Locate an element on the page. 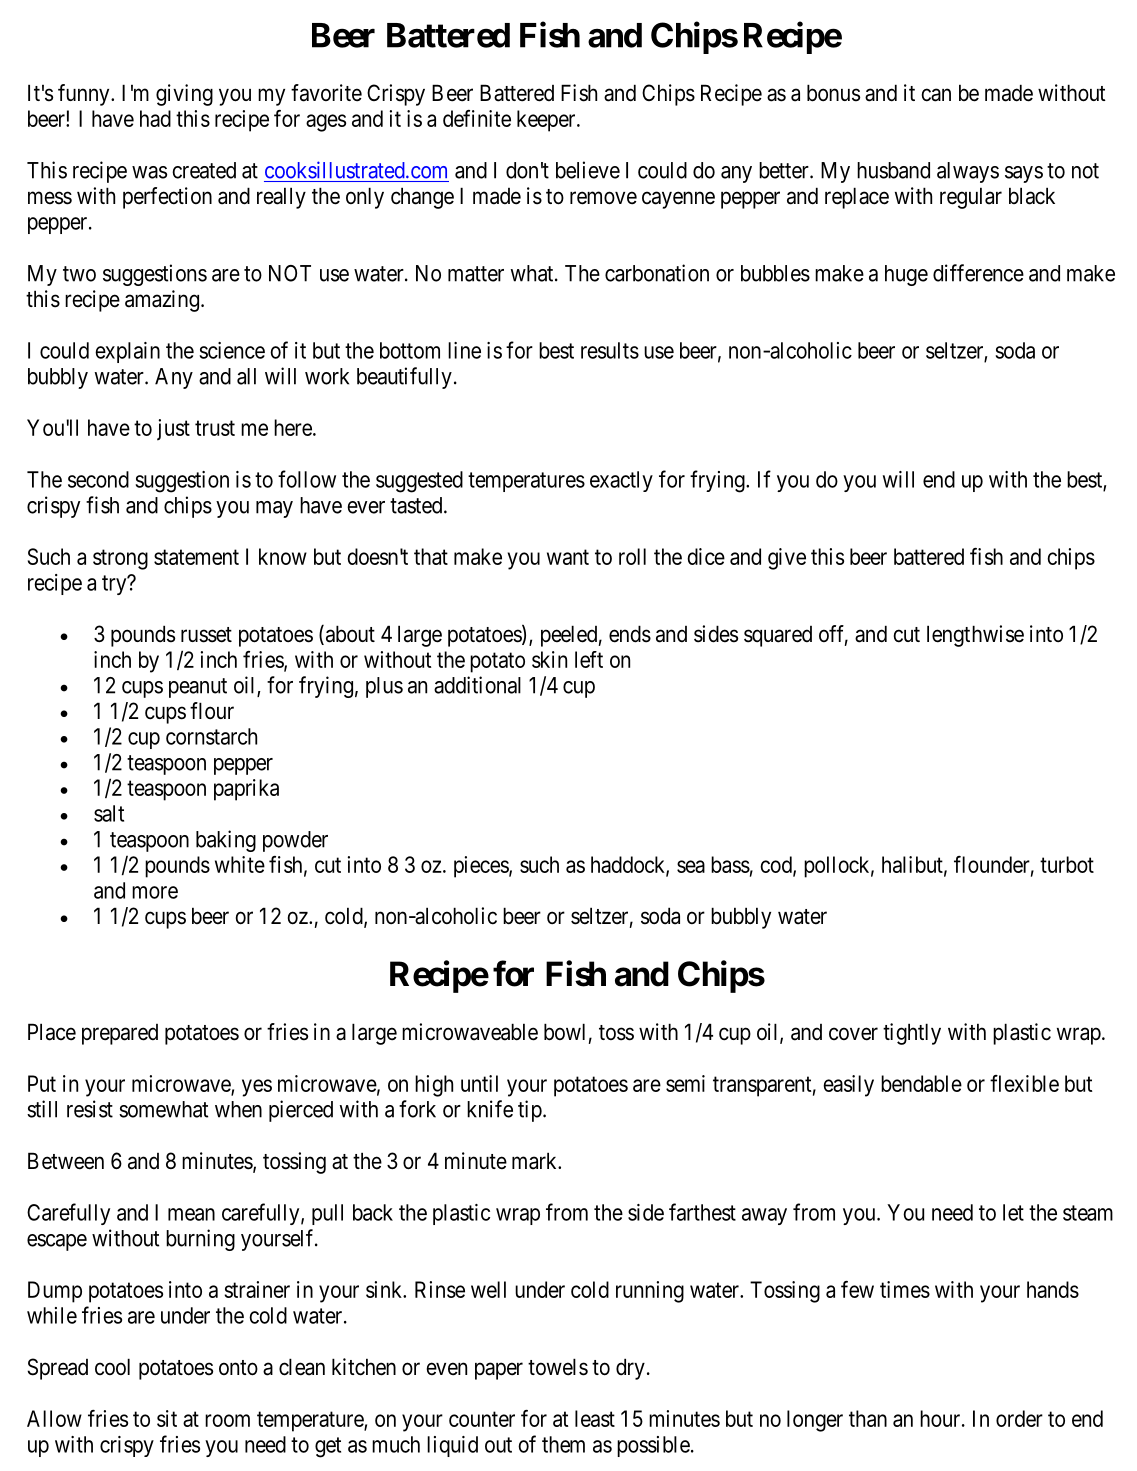 The image size is (1137, 1471). additional is located at coordinates (477, 685).
